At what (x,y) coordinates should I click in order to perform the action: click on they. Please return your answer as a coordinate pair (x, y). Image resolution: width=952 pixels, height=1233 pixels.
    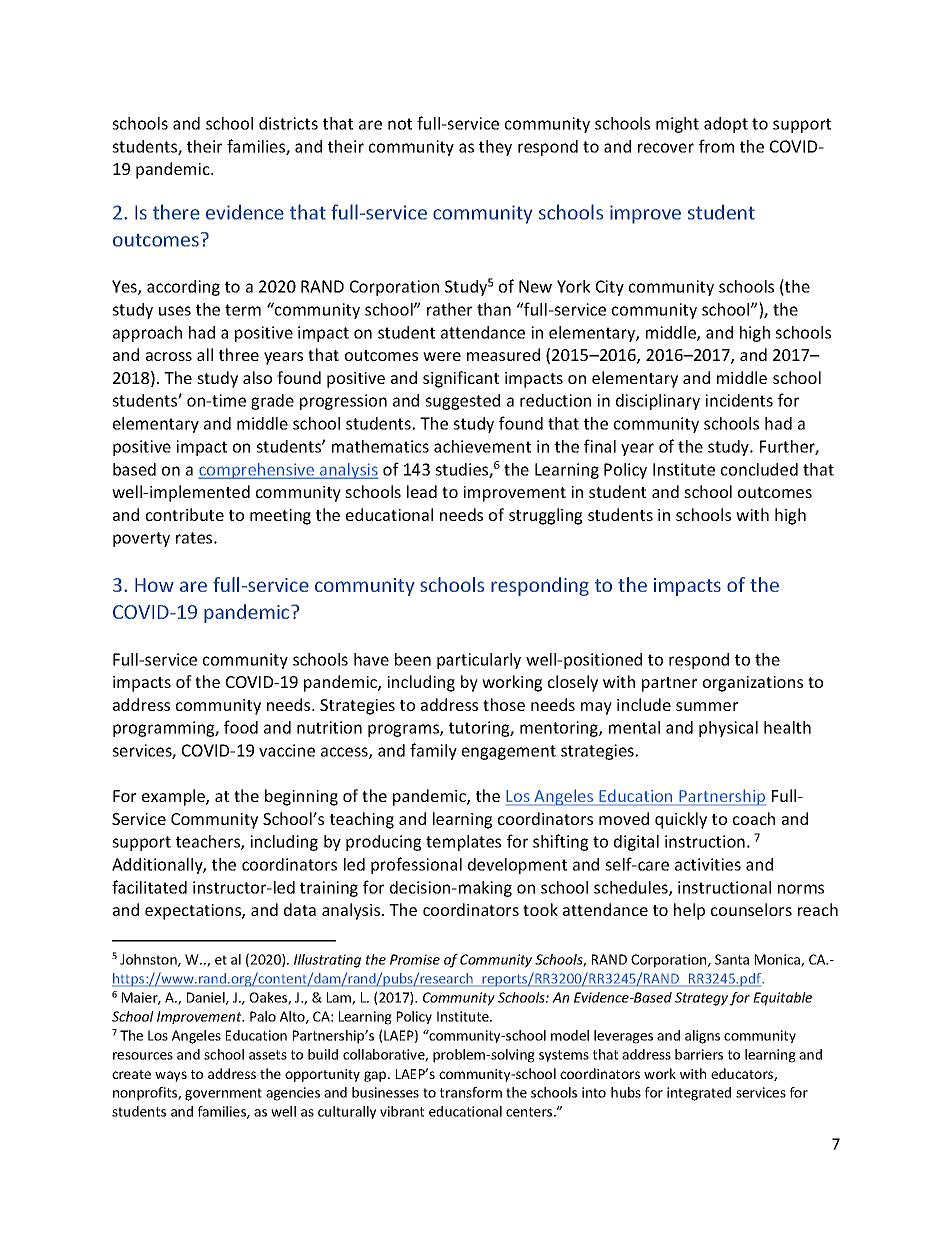
    Looking at the image, I should click on (495, 148).
